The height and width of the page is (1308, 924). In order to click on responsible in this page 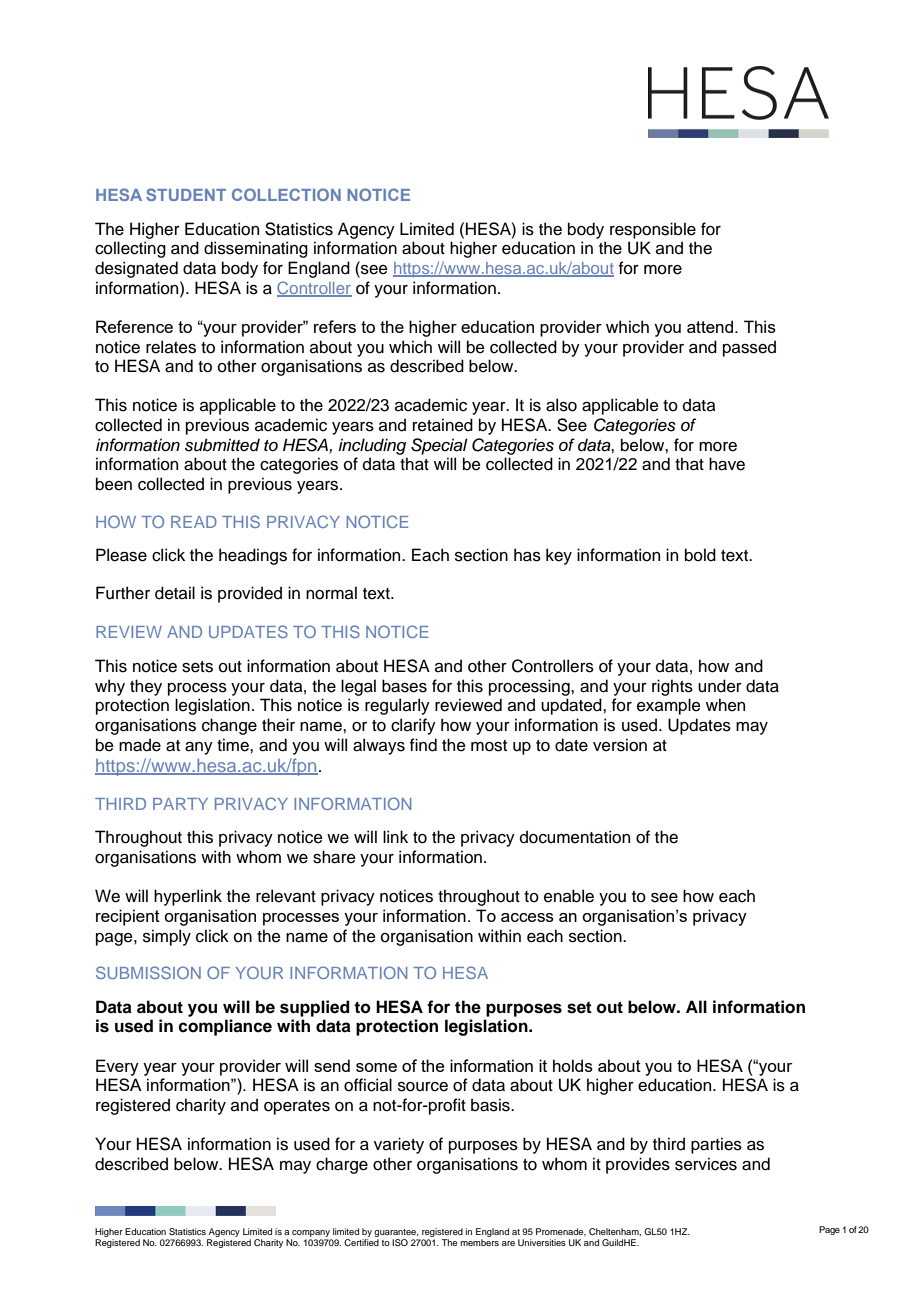, I will do `click(653, 230)`.
